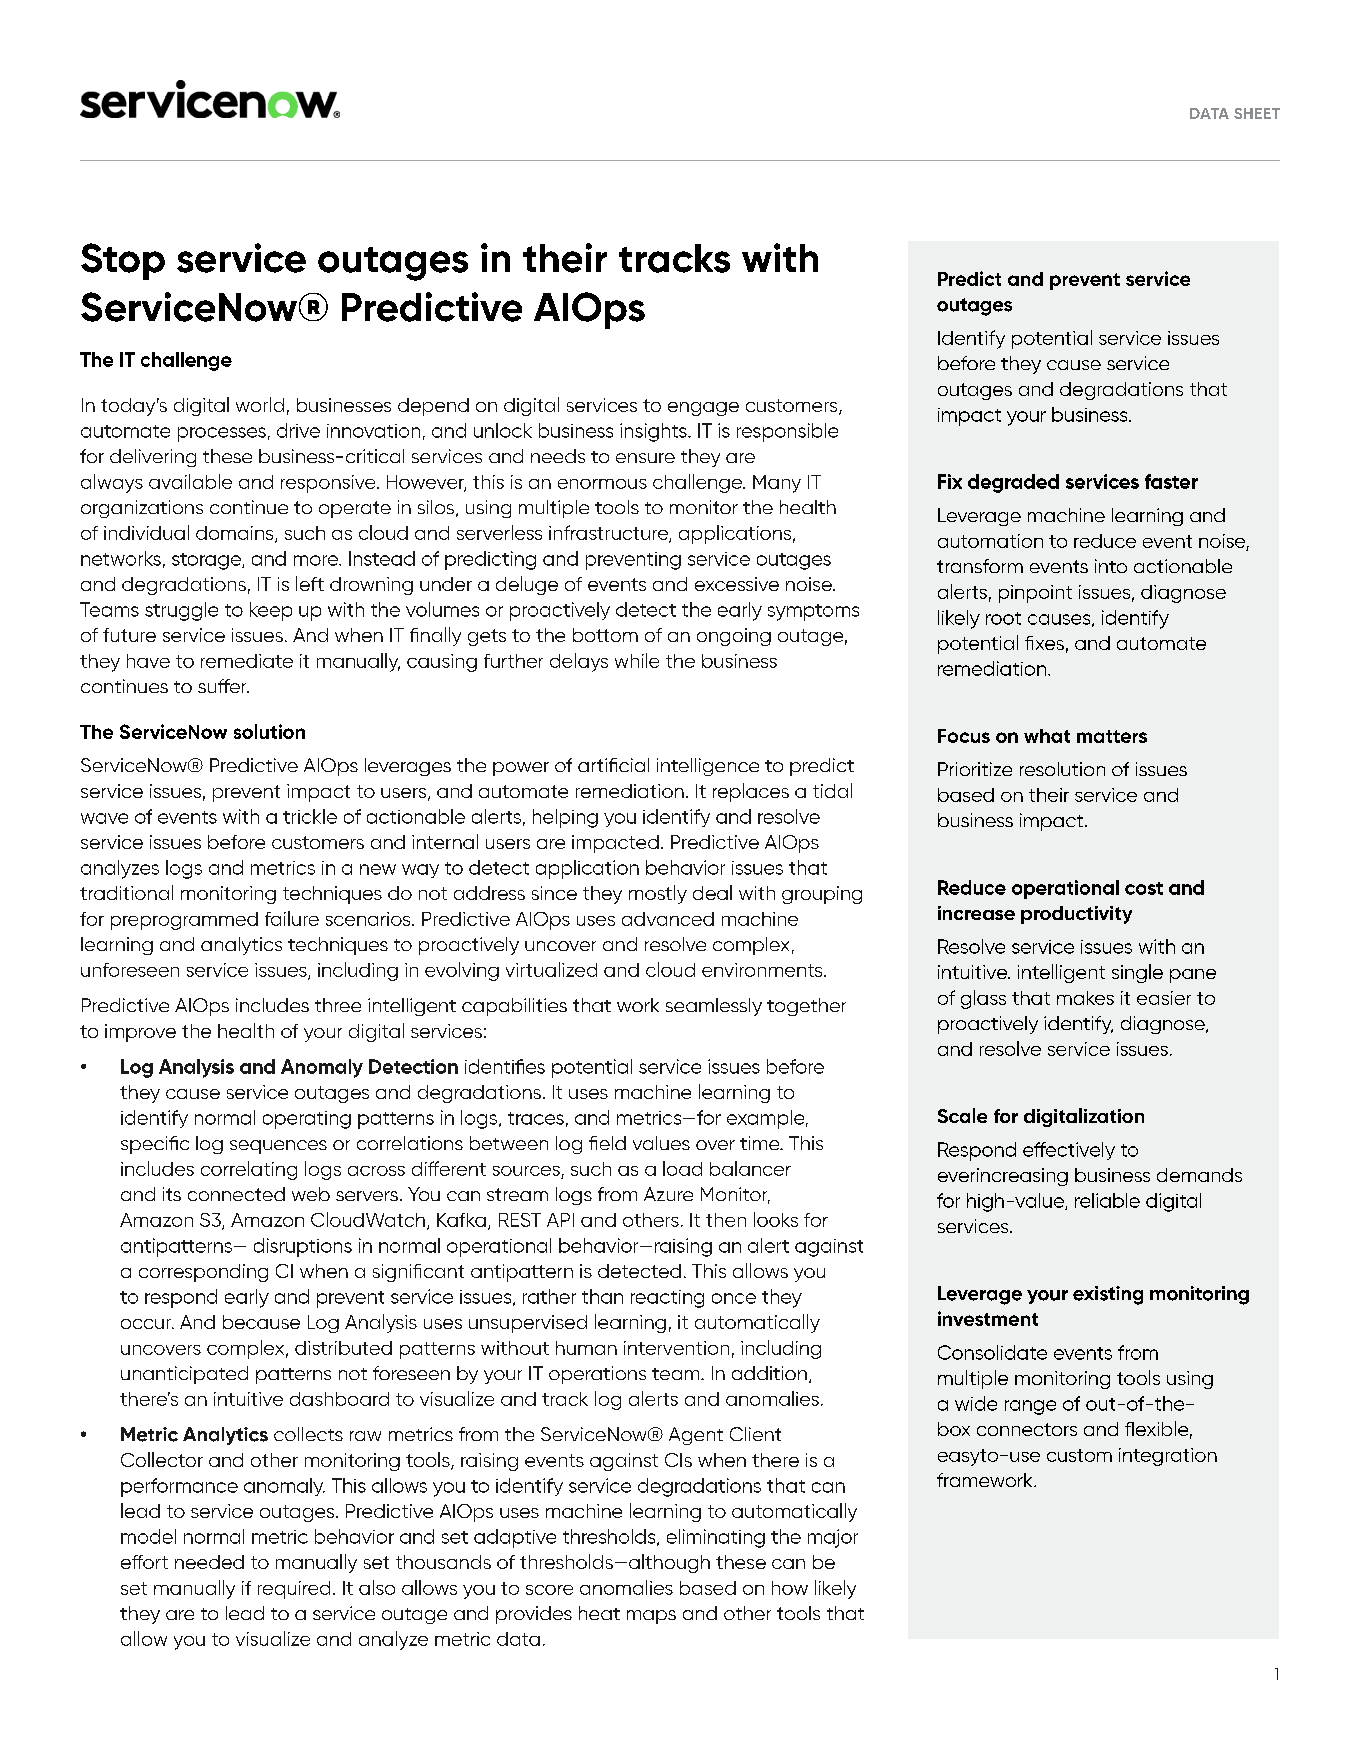 Image resolution: width=1360 pixels, height=1760 pixels. What do you see at coordinates (607, 1143) in the screenshot?
I see `field` at bounding box center [607, 1143].
